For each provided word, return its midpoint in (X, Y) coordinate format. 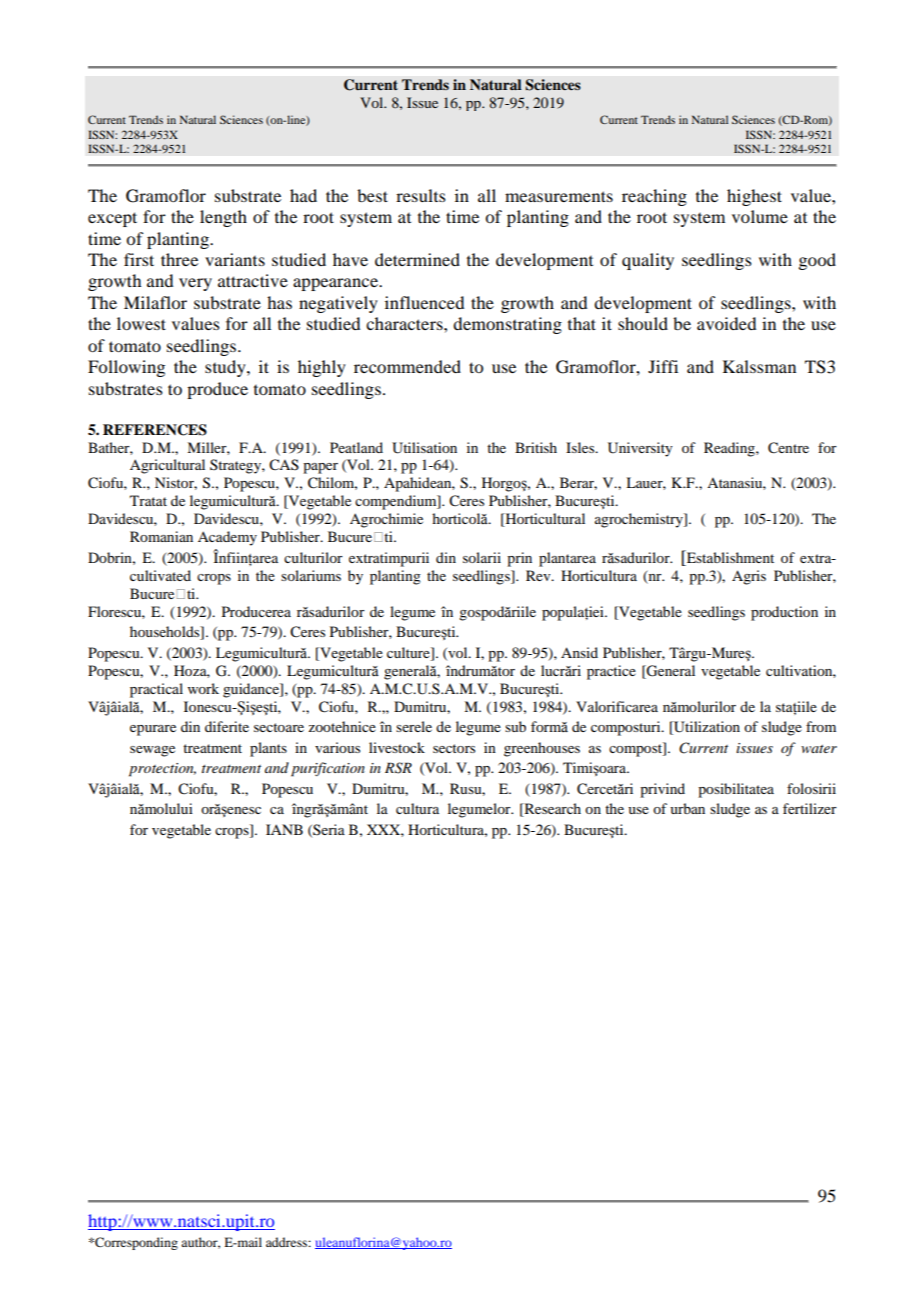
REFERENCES (155, 430)
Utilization (706, 728)
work (203, 688)
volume (760, 216)
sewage (152, 751)
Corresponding (135, 1243)
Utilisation (424, 448)
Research (551, 810)
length (223, 218)
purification (328, 769)
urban (687, 808)
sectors (454, 748)
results (421, 195)
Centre (788, 448)
